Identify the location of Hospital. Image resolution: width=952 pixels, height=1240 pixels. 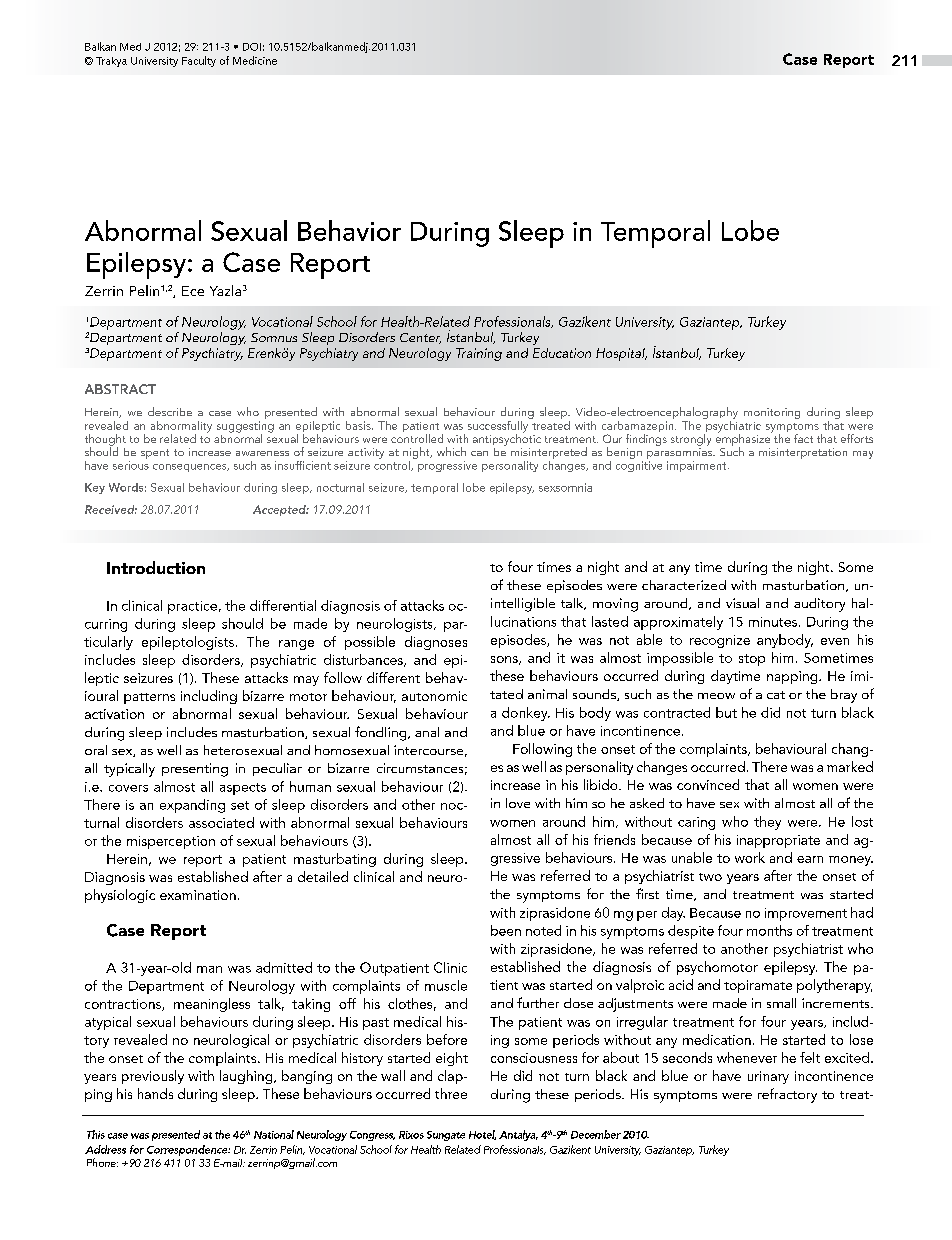
(621, 354).
